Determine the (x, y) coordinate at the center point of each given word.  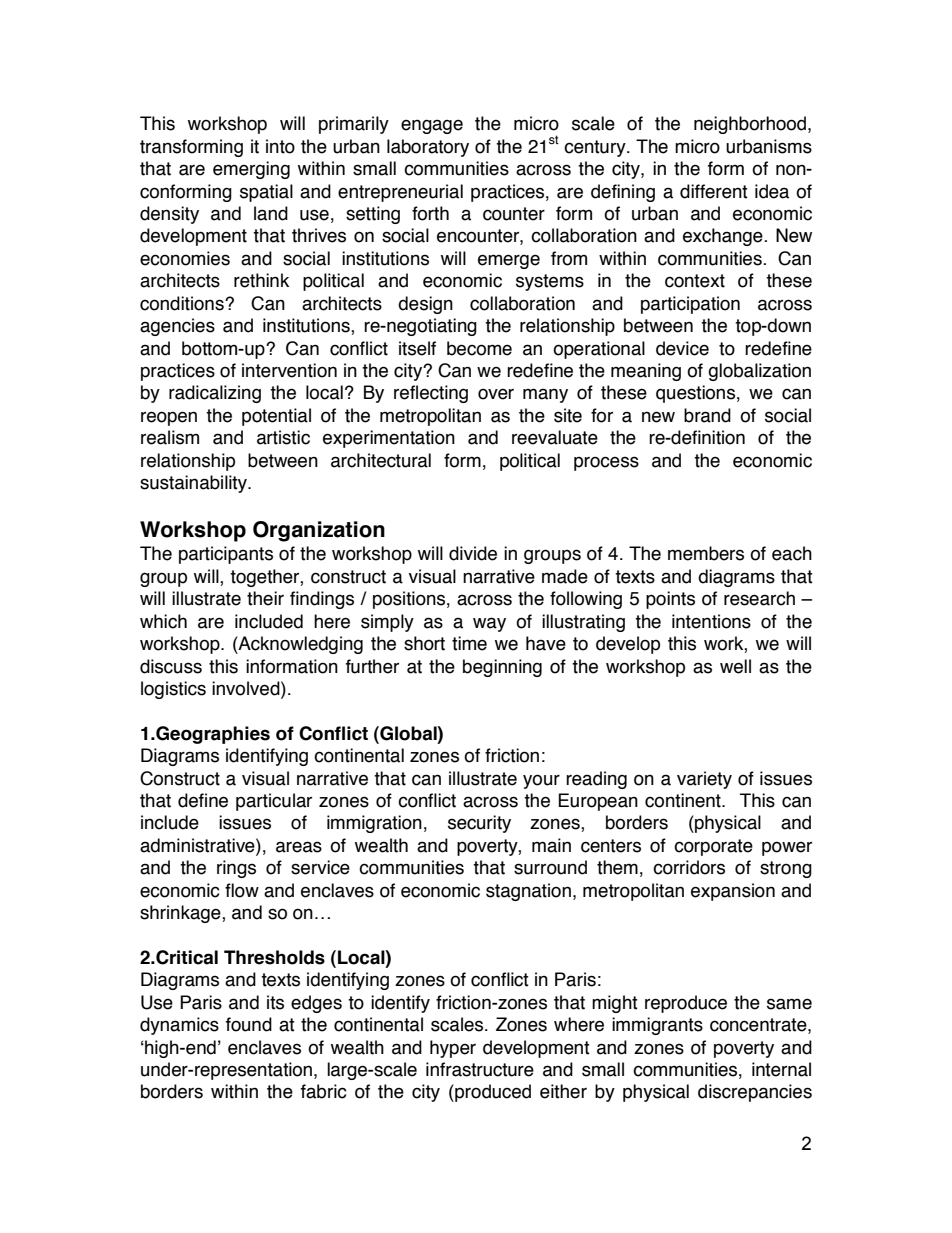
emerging (251, 170)
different (714, 191)
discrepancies (755, 1093)
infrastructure (480, 1069)
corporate (713, 847)
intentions (711, 621)
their (265, 598)
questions (695, 394)
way (489, 624)
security (479, 824)
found (249, 1024)
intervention (289, 370)
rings (236, 869)
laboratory (428, 148)
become (479, 348)
